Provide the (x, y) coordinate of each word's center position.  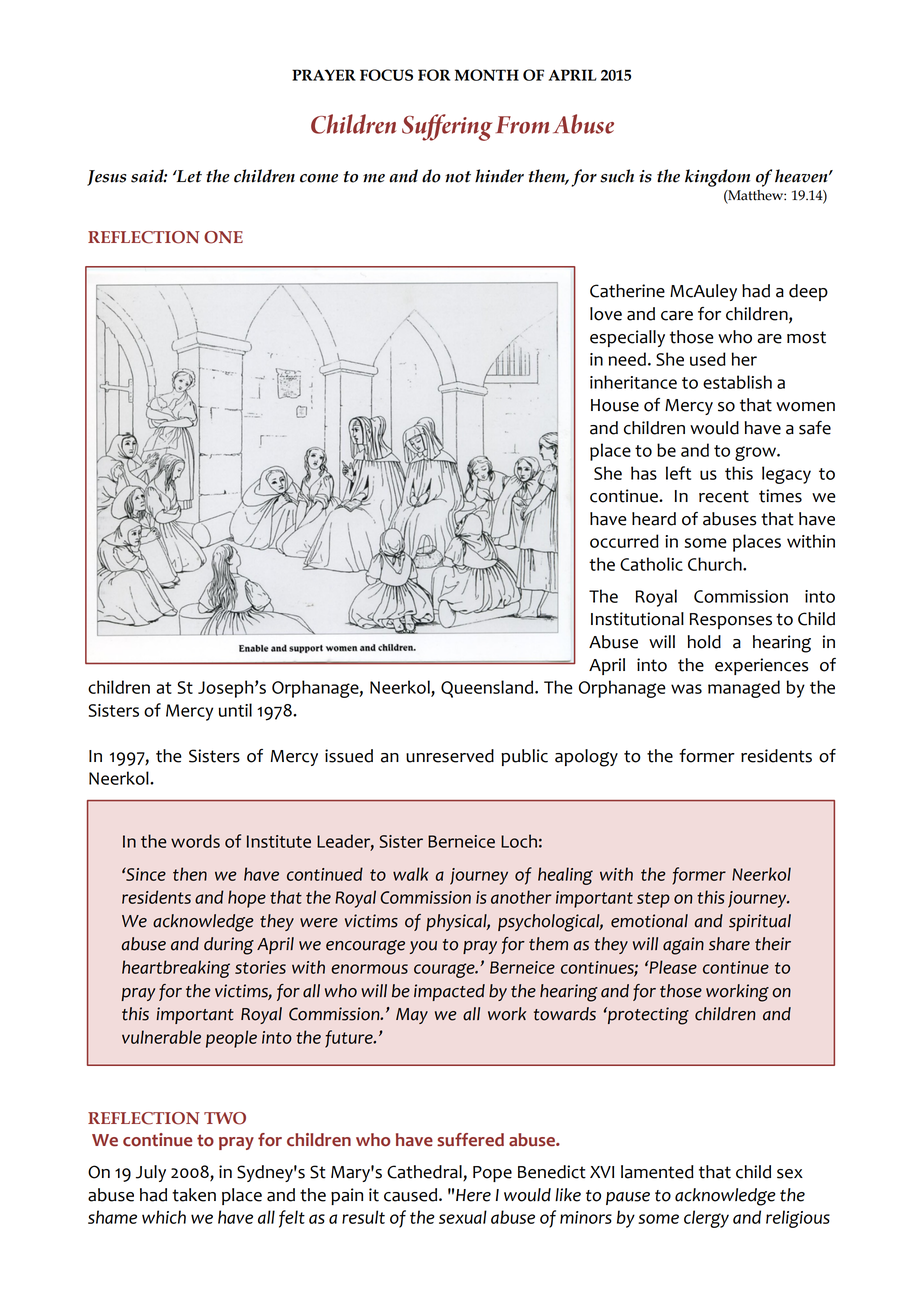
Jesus (107, 178)
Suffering (447, 127)
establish (737, 382)
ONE (223, 237)
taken (194, 1195)
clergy (706, 1219)
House (615, 405)
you (423, 947)
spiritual (760, 922)
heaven (802, 176)
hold (704, 642)
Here (473, 1195)
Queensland (488, 689)
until (235, 710)
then (190, 874)
